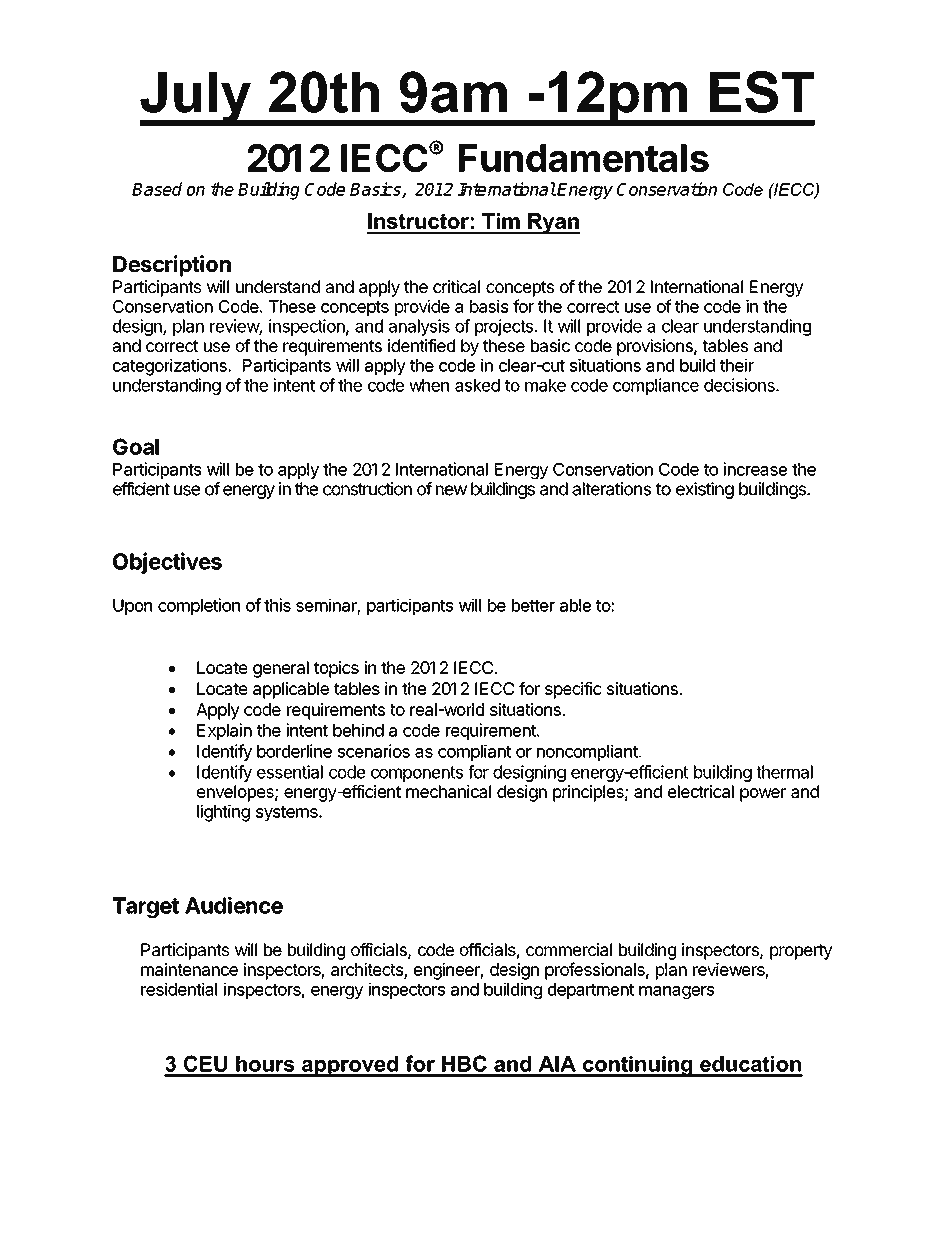  I want to click on decisions, so click(740, 385).
